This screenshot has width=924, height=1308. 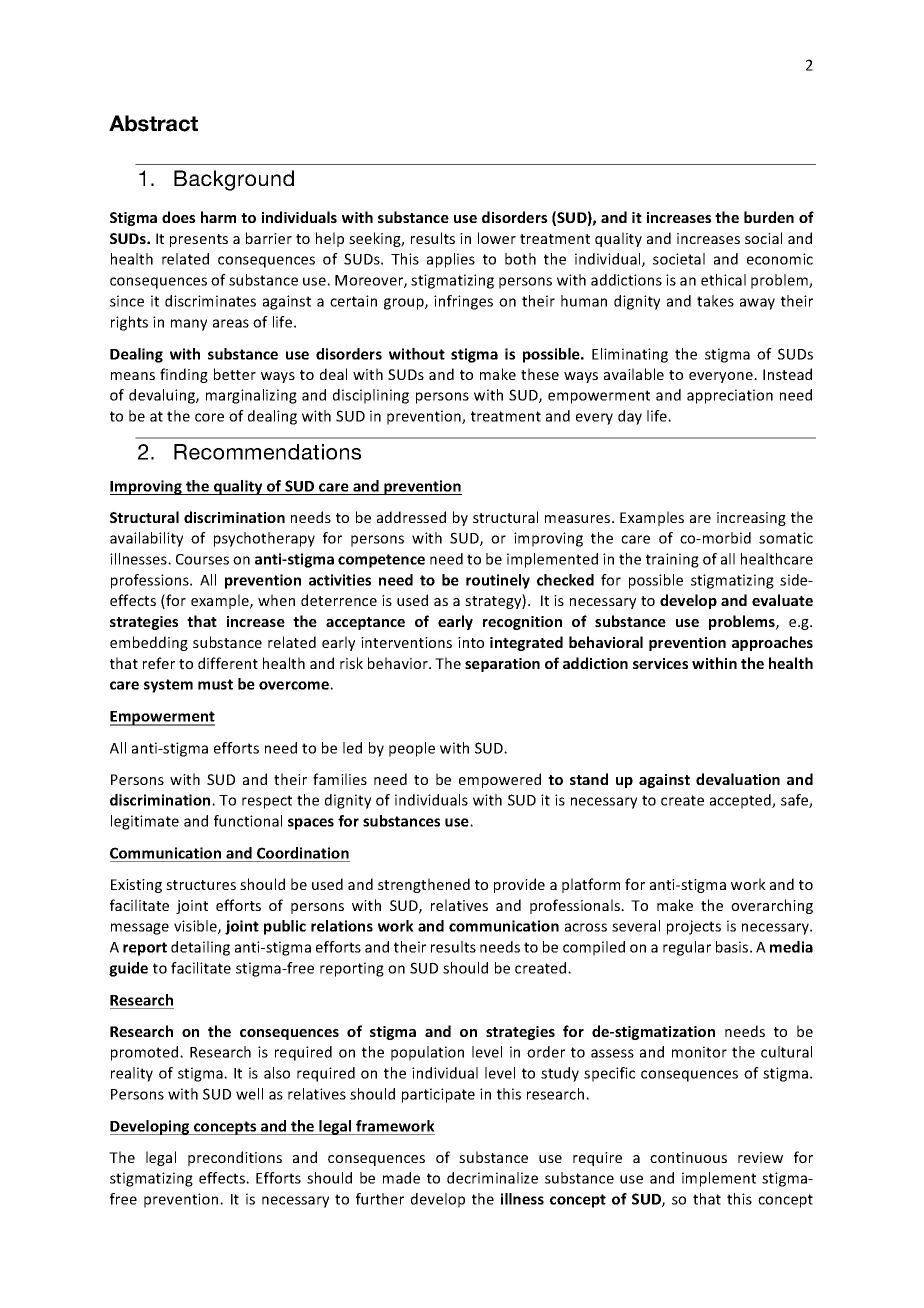 What do you see at coordinates (660, 663) in the screenshot?
I see `services` at bounding box center [660, 663].
